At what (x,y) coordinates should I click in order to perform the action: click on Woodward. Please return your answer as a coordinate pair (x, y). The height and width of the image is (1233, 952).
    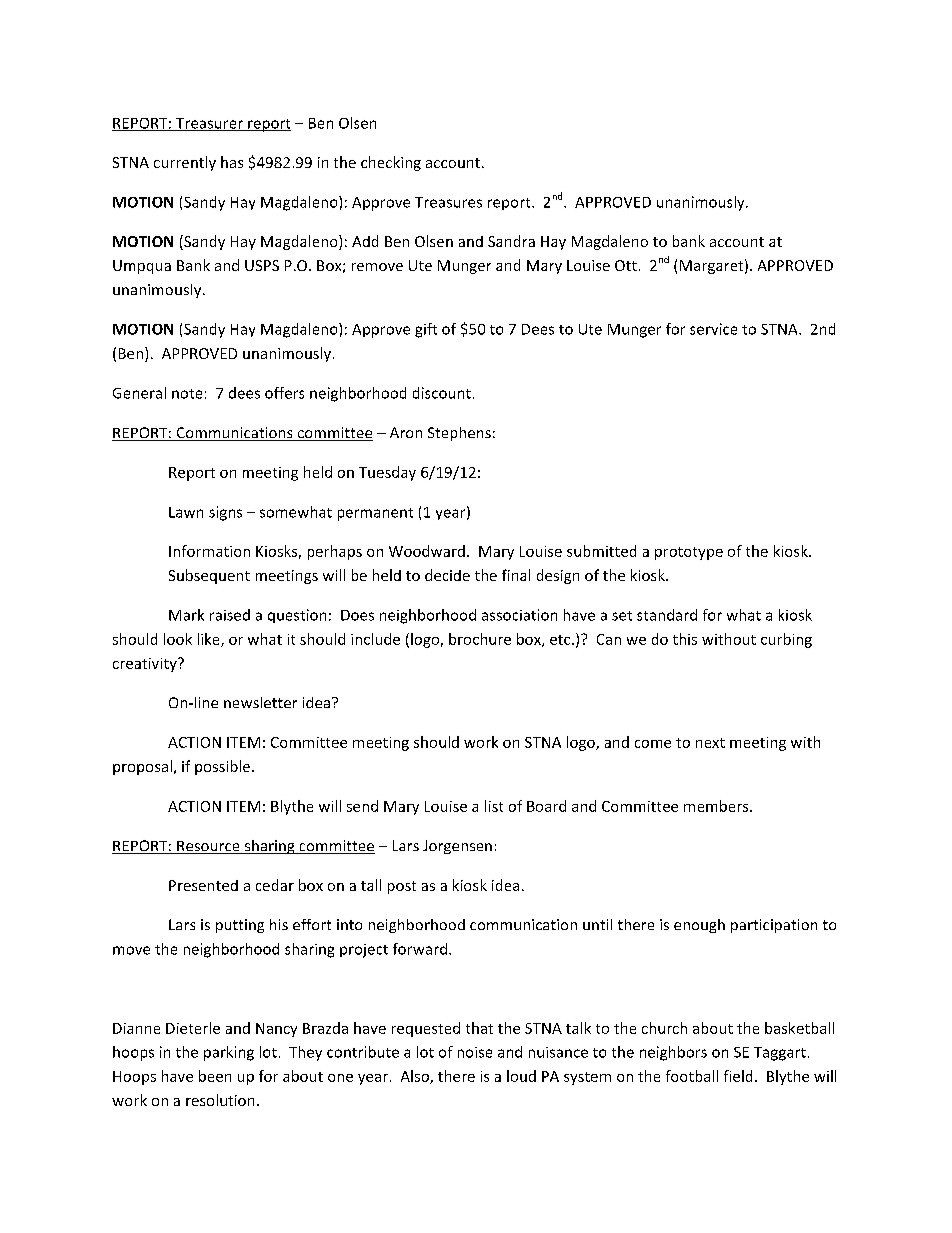
    Looking at the image, I should click on (427, 551).
